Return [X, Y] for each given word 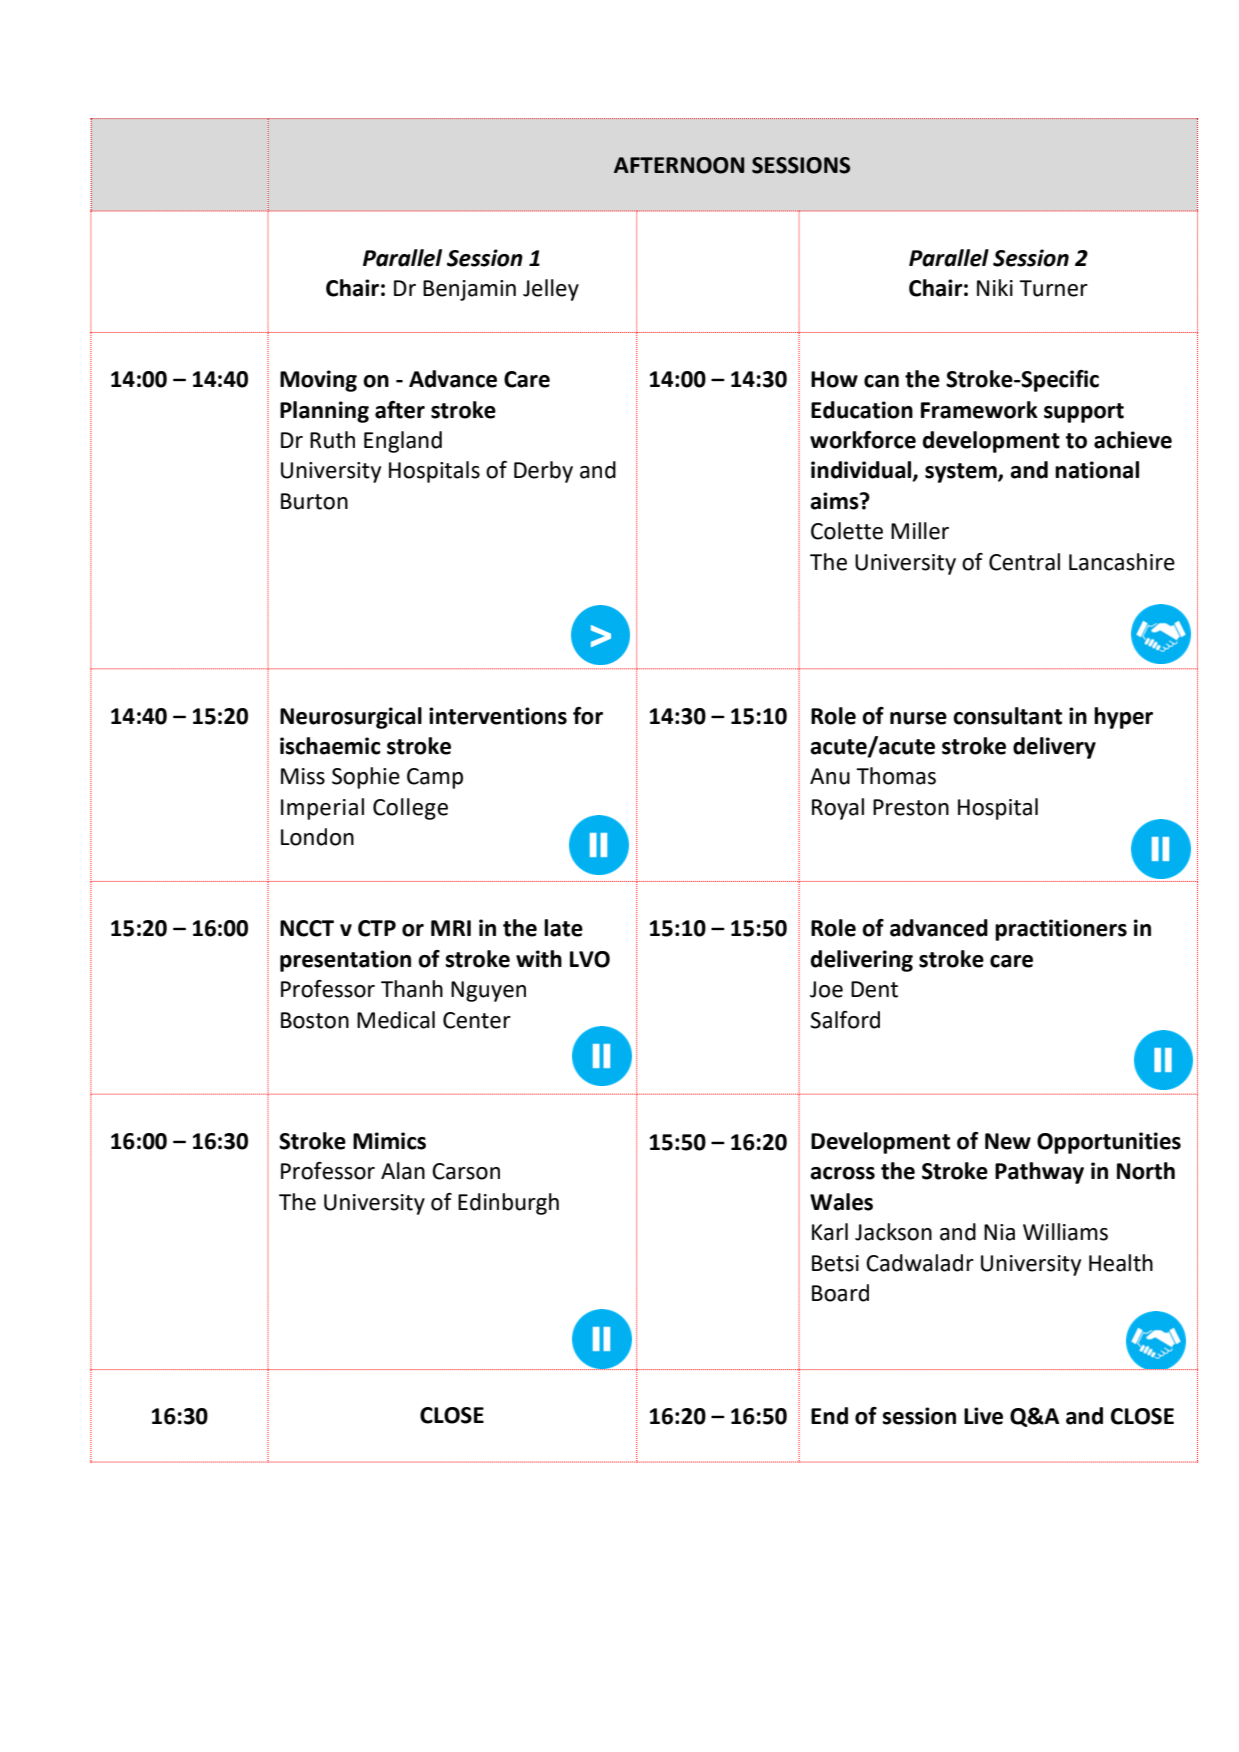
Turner [1053, 288]
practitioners [1061, 930]
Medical [396, 1020]
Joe [826, 989]
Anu [830, 776]
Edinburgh [508, 1204]
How [834, 379]
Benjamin [469, 290]
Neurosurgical [351, 718]
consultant [1007, 716]
